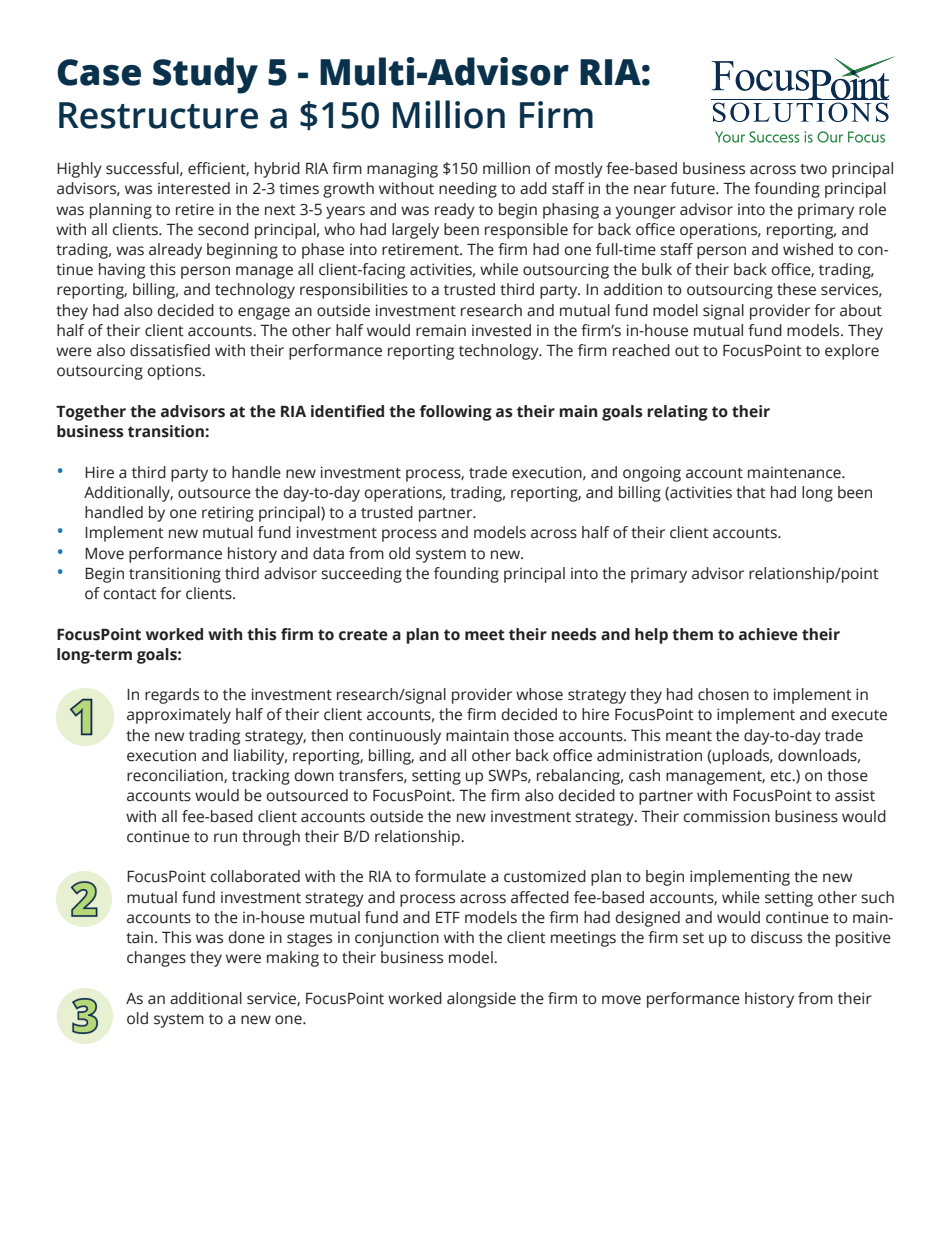  Describe the element at coordinates (813, 169) in the image. I see `two` at that location.
